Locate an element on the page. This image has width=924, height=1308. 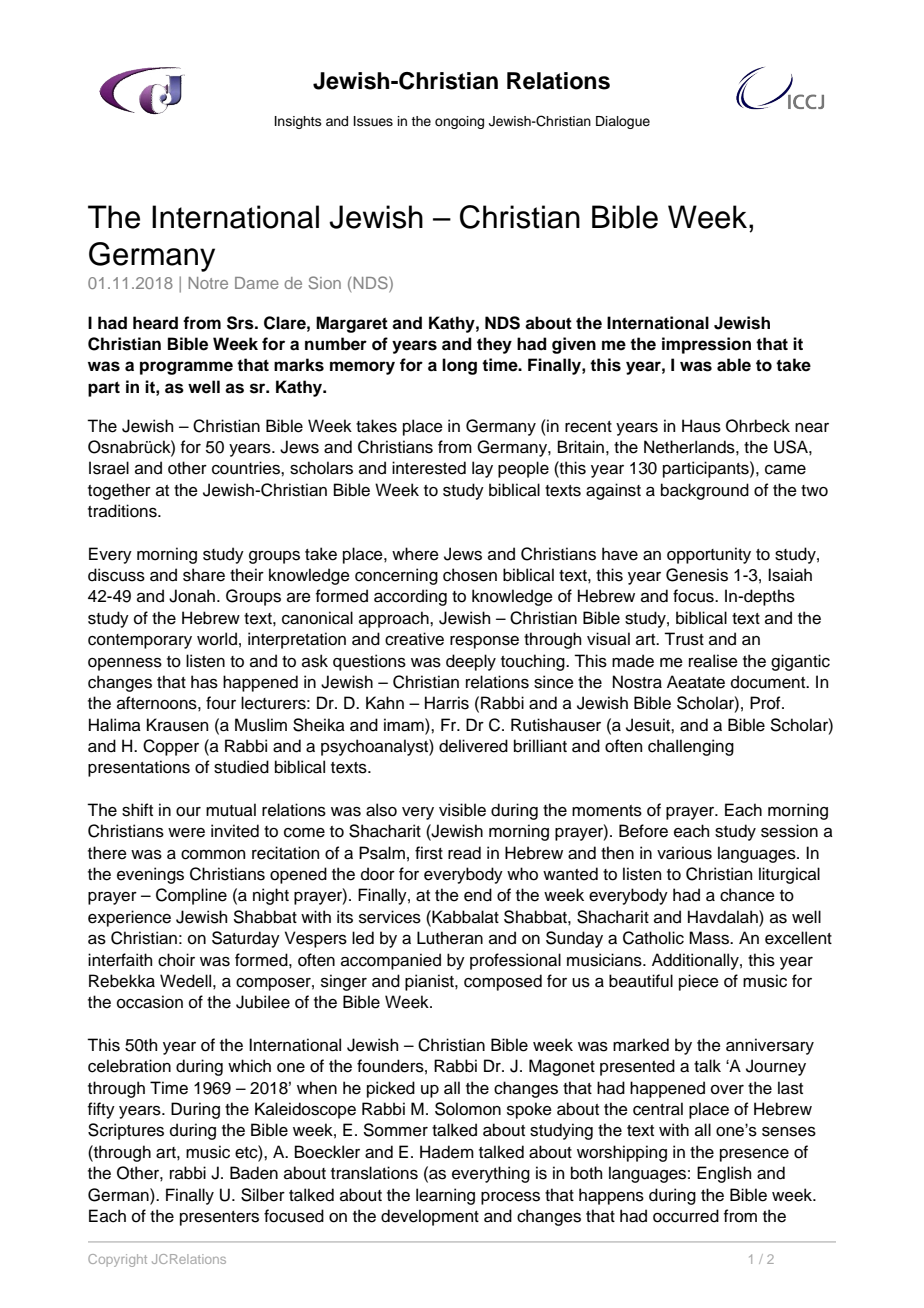
read is located at coordinates (464, 853).
